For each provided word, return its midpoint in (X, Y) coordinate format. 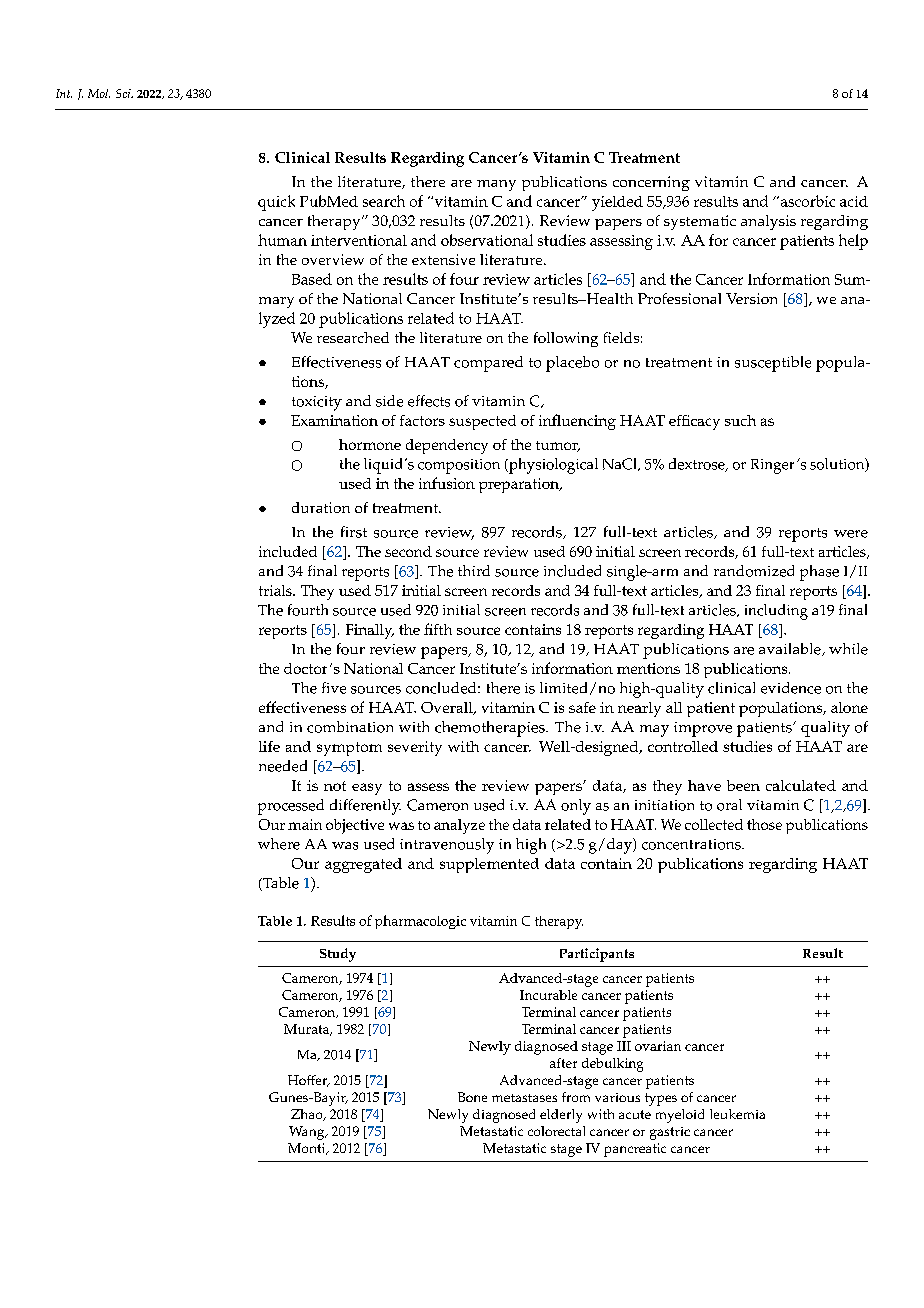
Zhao (308, 1115)
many (496, 185)
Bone (472, 1097)
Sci (124, 93)
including (776, 612)
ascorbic (806, 201)
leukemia (737, 1114)
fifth (438, 629)
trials (276, 590)
